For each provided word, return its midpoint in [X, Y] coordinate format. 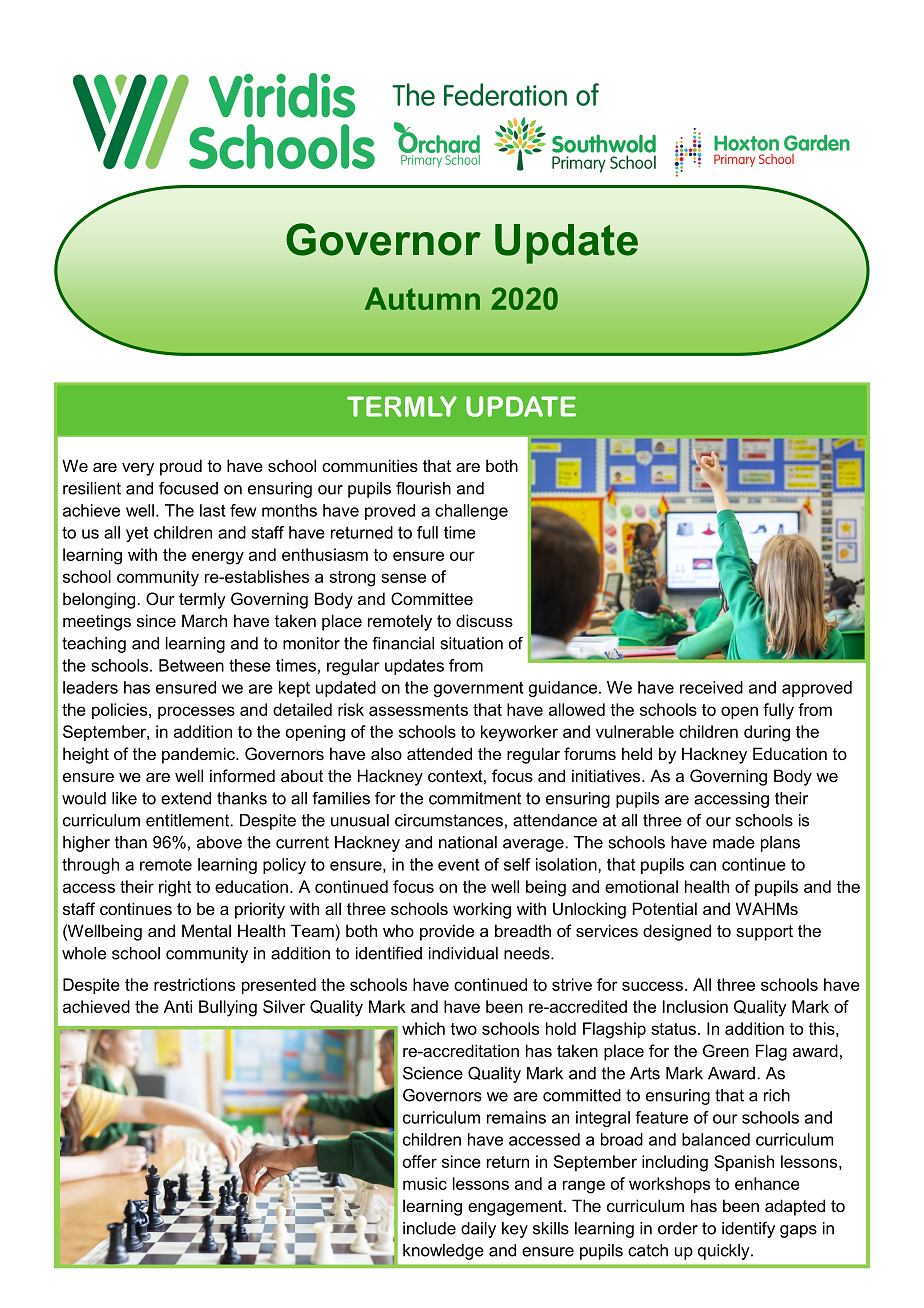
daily [478, 1230]
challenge [471, 512]
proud [181, 467]
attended [439, 753]
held [637, 753]
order [678, 1228]
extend [186, 798]
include [429, 1228]
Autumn [422, 298]
